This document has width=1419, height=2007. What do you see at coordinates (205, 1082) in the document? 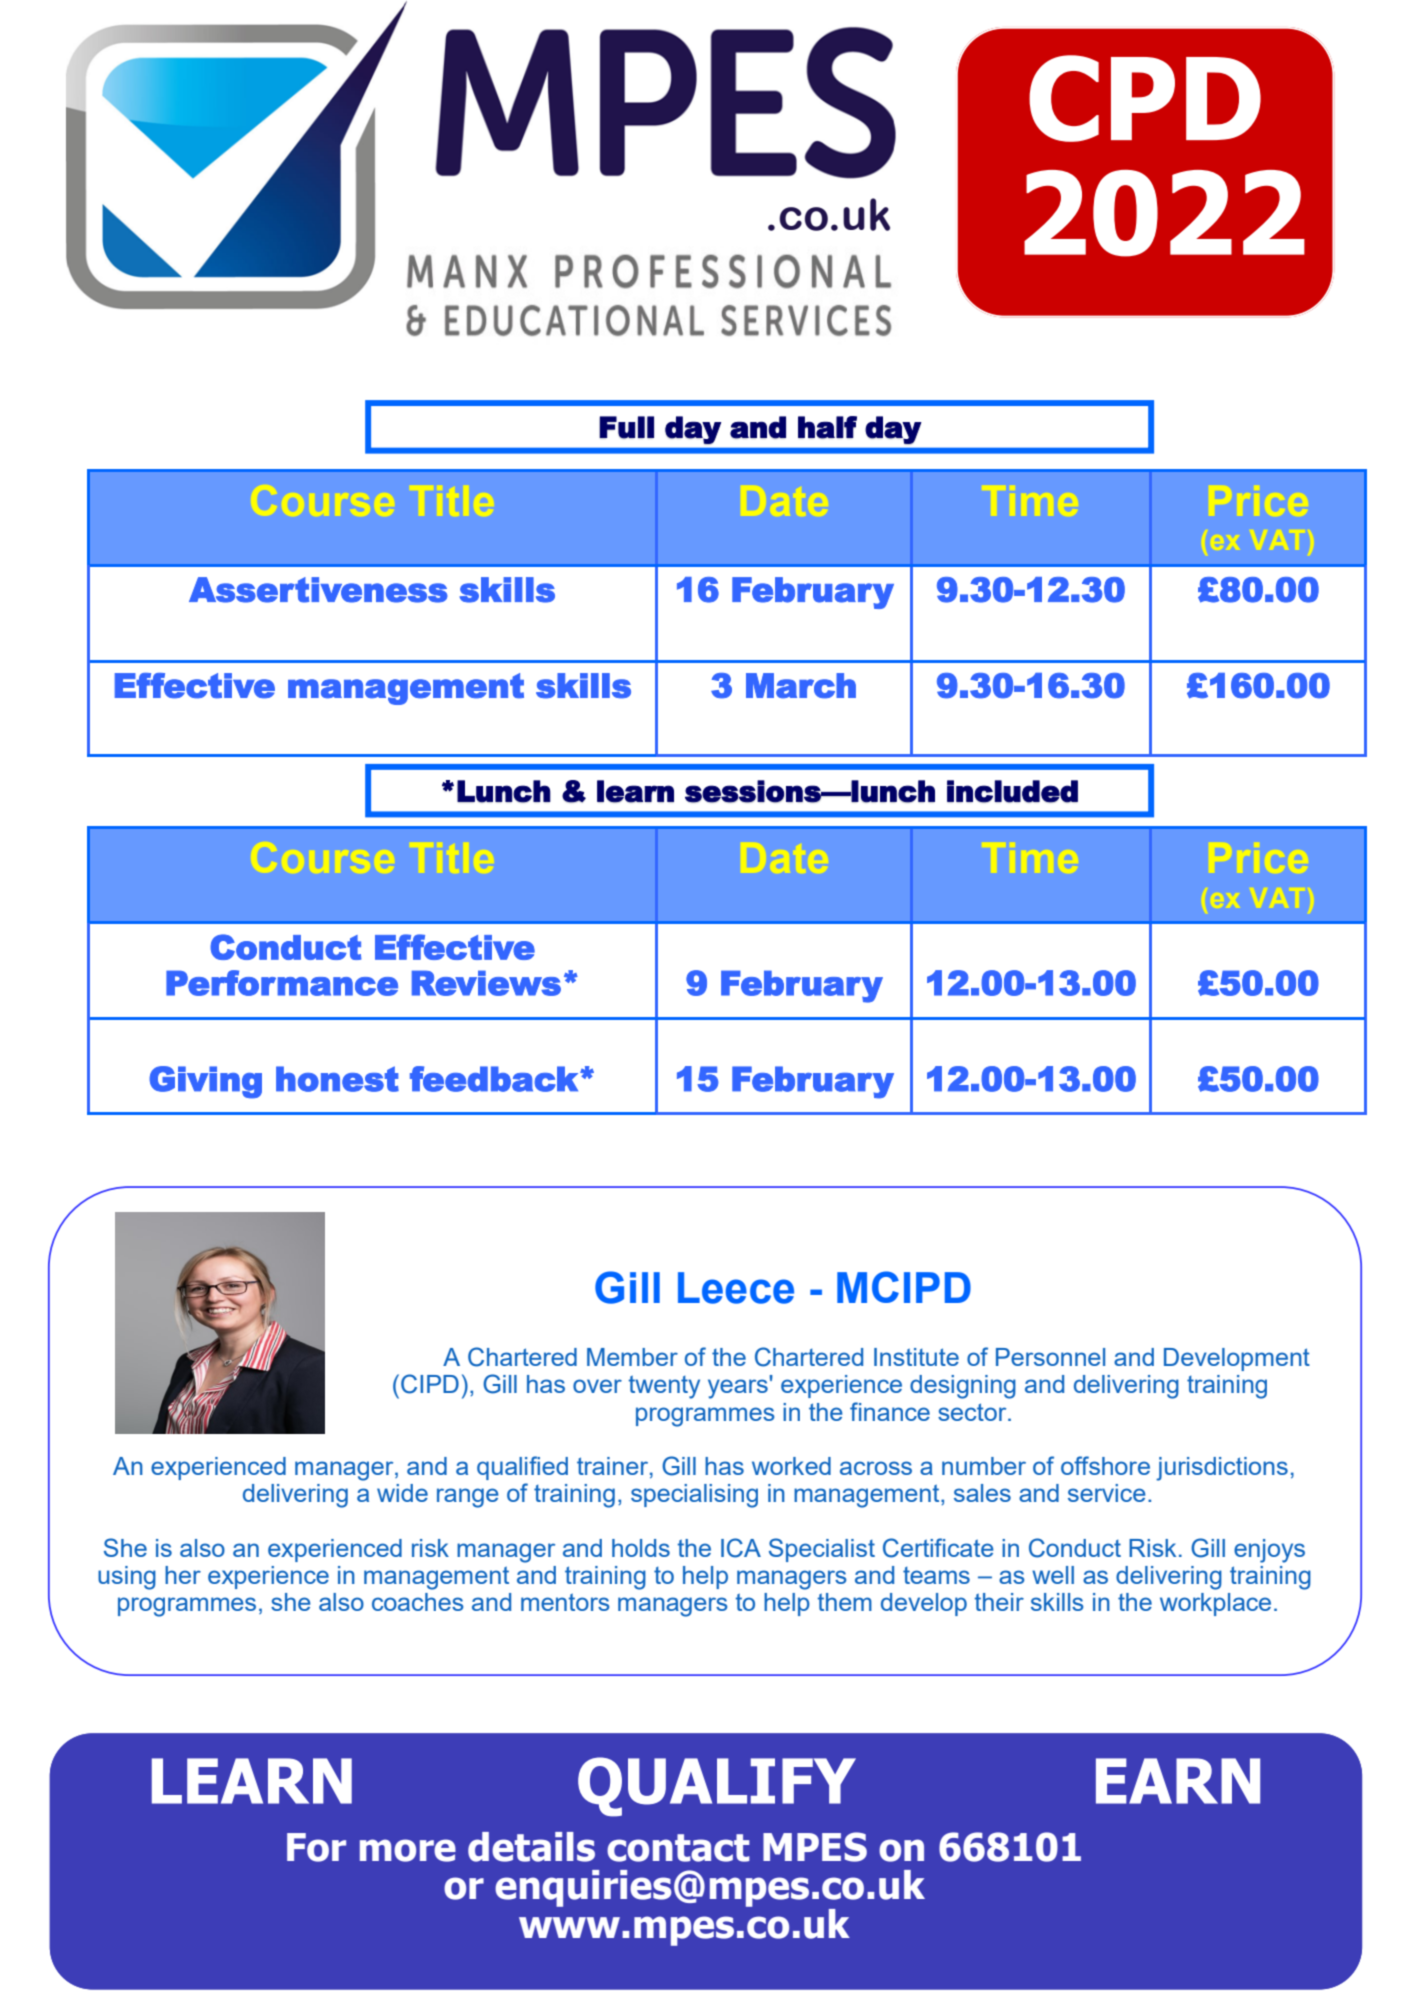
I see `Giving` at bounding box center [205, 1082].
